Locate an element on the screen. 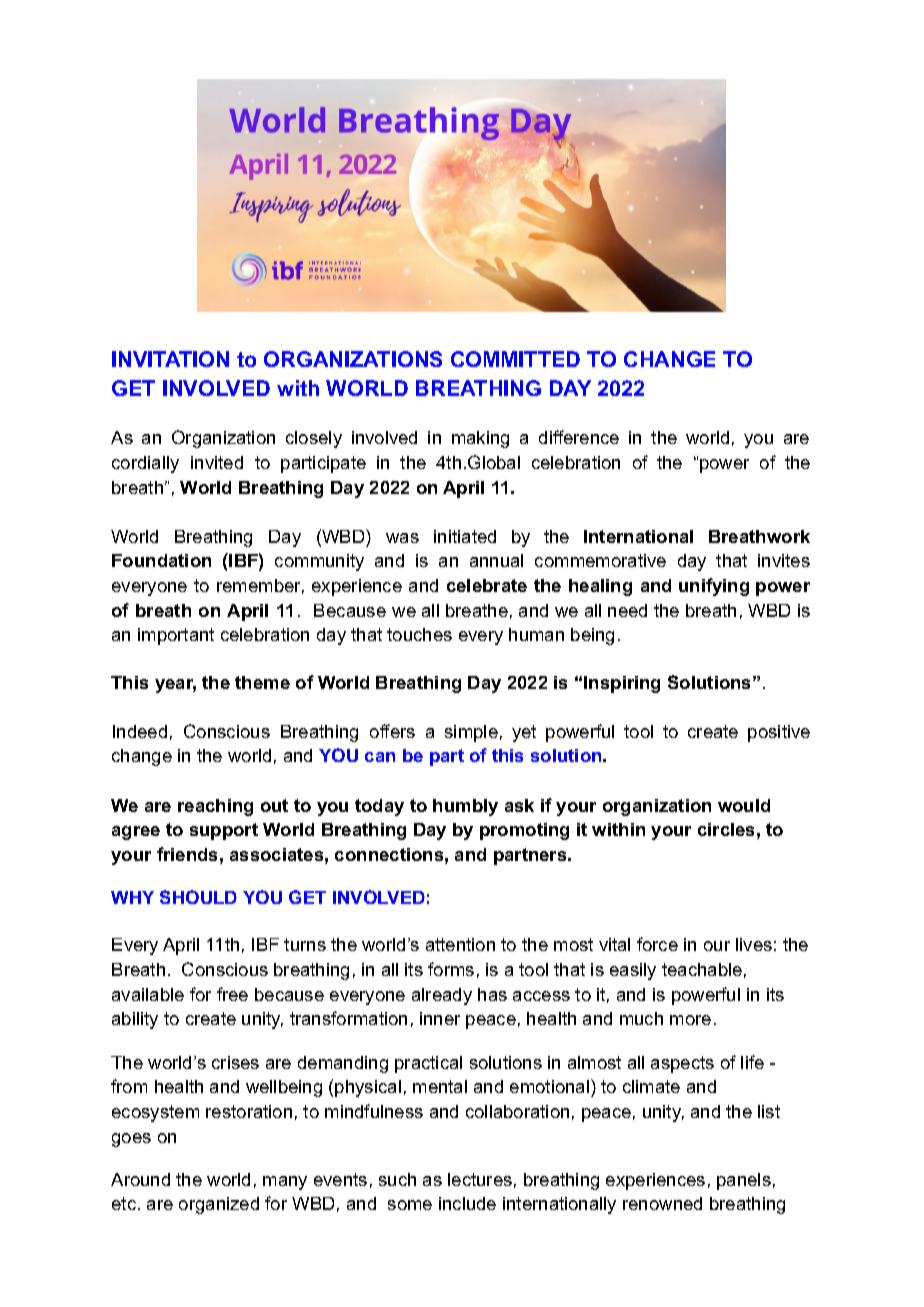  free is located at coordinates (232, 994).
